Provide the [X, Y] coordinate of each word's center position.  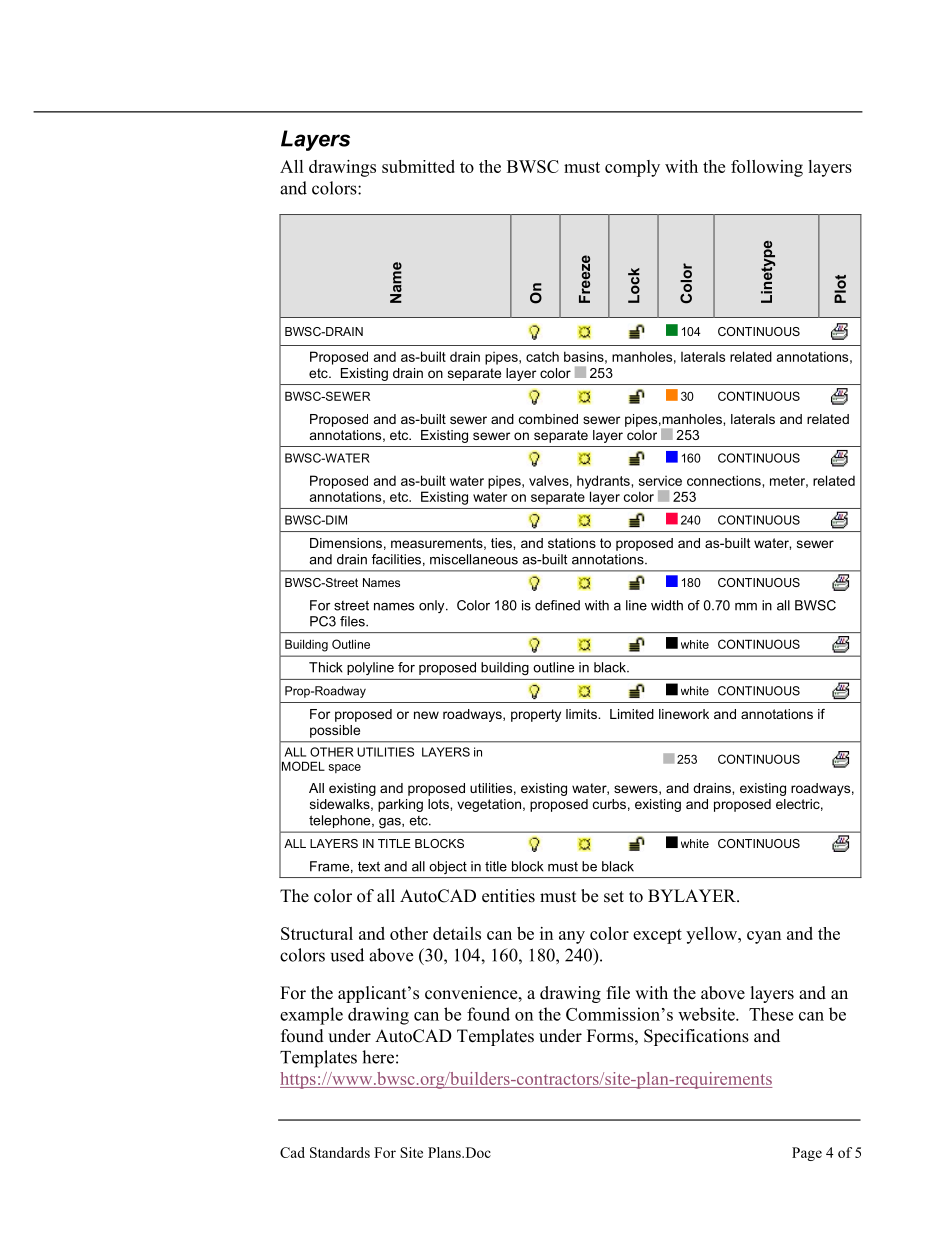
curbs [609, 804]
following [767, 168]
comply [632, 168]
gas [391, 823]
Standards [340, 1152]
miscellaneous [474, 559]
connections [724, 480]
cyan [764, 937]
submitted [418, 166]
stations [572, 543]
